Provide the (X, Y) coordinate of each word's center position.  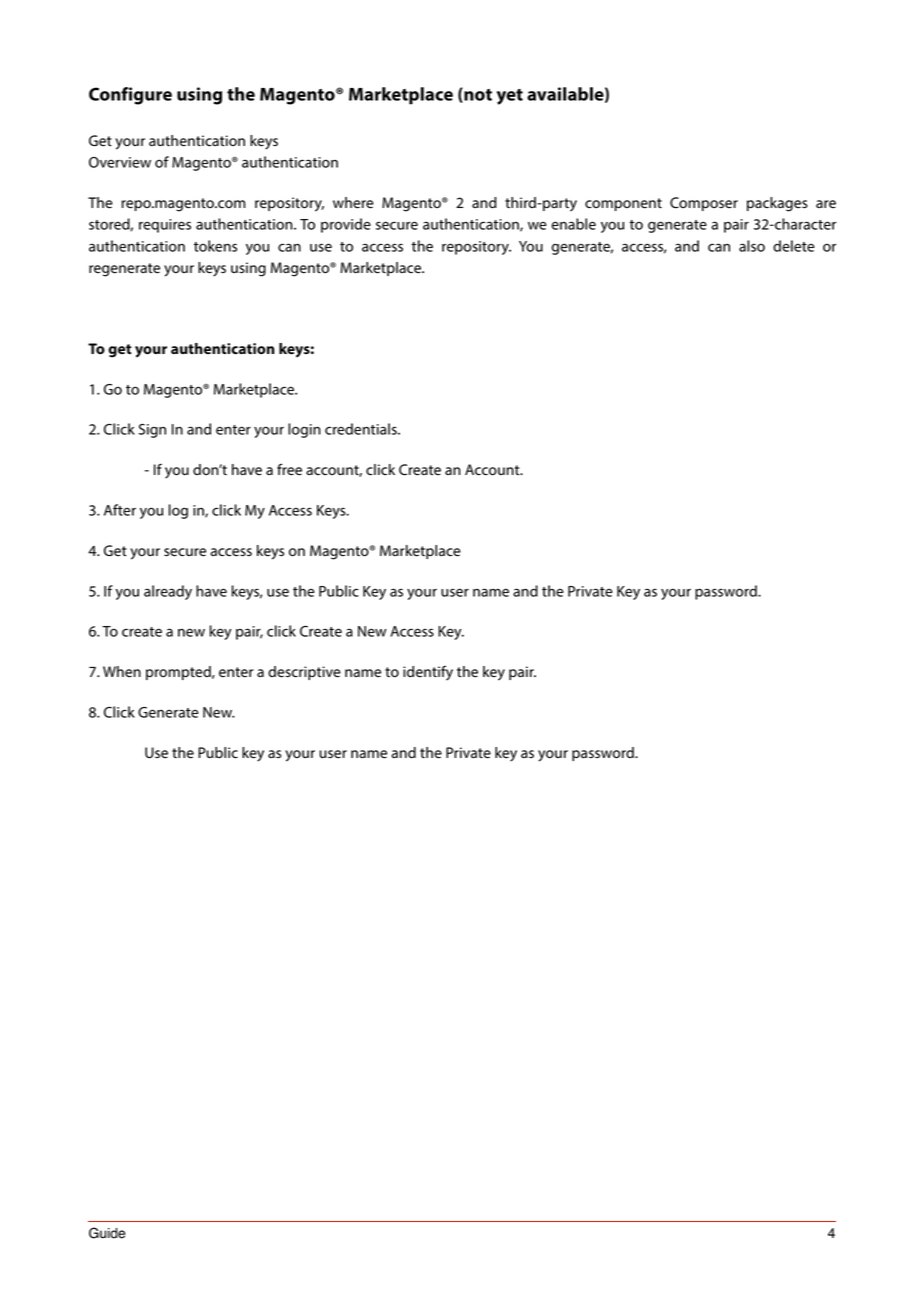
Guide (107, 1233)
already (168, 592)
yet (510, 97)
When (122, 672)
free (289, 469)
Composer (704, 204)
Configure (130, 96)
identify (428, 673)
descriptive (304, 673)
